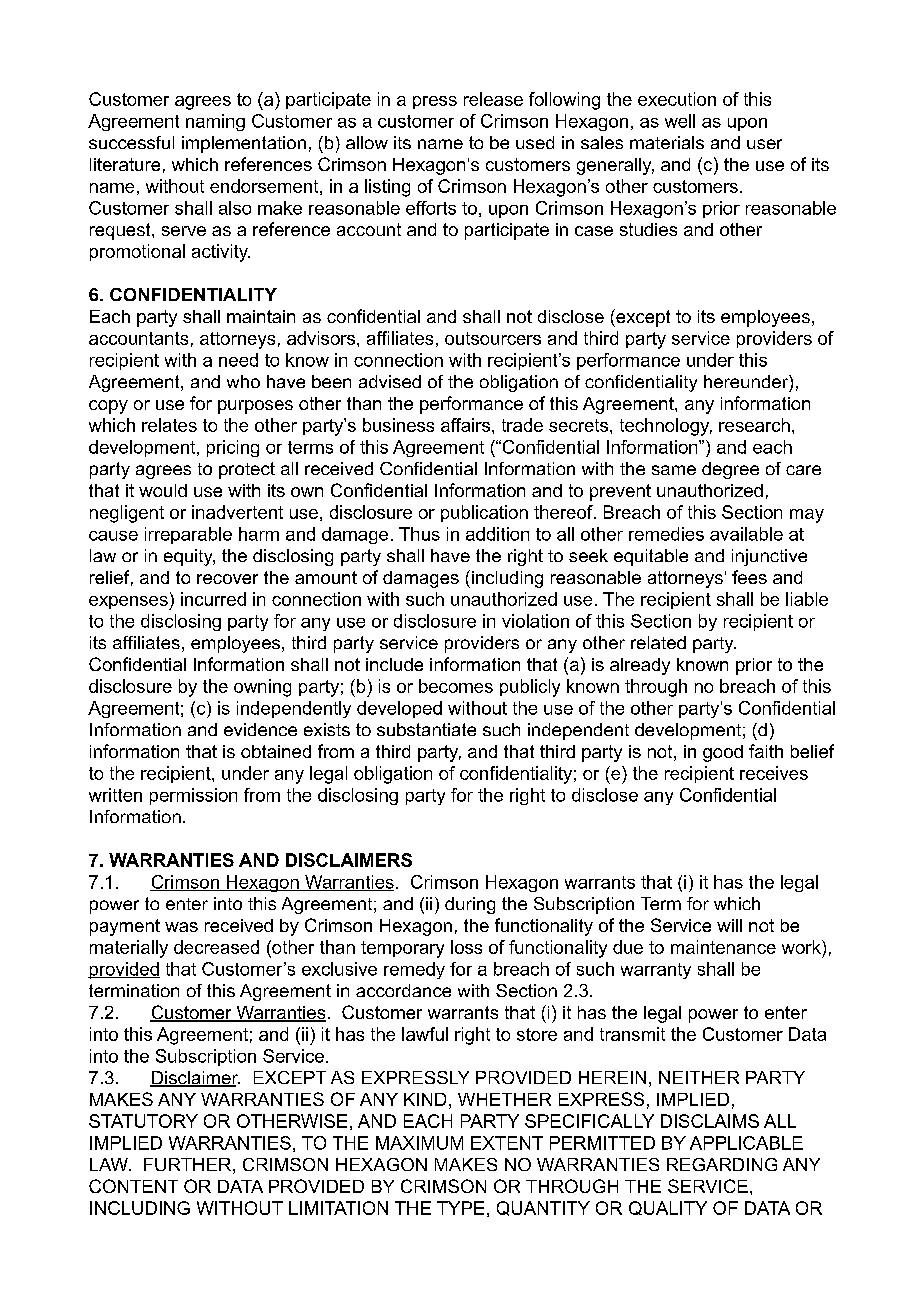  What do you see at coordinates (722, 1164) in the screenshot?
I see `REGARDING` at bounding box center [722, 1164].
